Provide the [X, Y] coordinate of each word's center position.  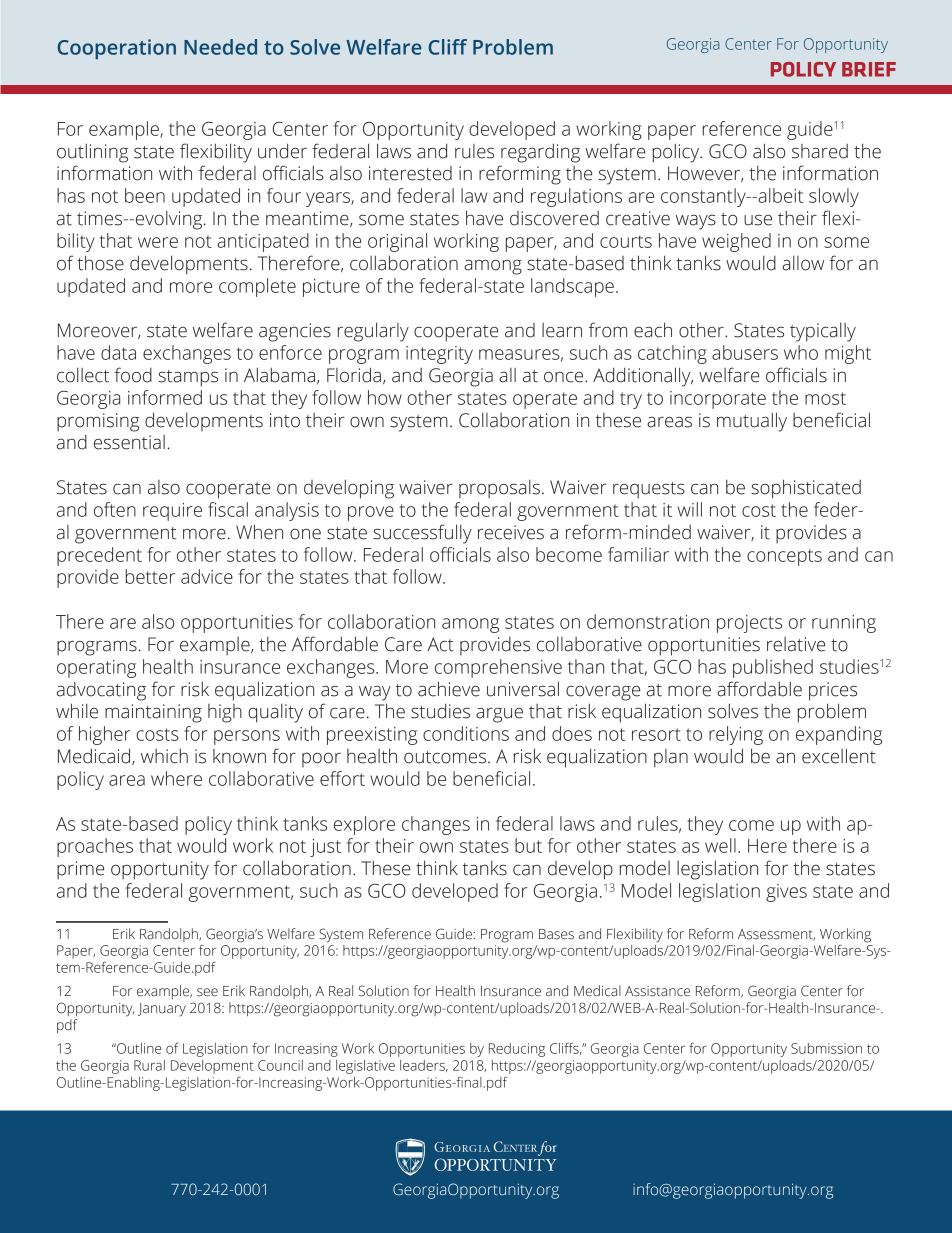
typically [823, 332]
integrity [439, 355]
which [164, 756]
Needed [220, 47]
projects [749, 624]
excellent [839, 756]
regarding [540, 153]
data [118, 352]
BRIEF [869, 69]
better [150, 576]
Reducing [517, 1050]
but [528, 845]
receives [511, 532]
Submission [826, 1048]
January [162, 1010]
